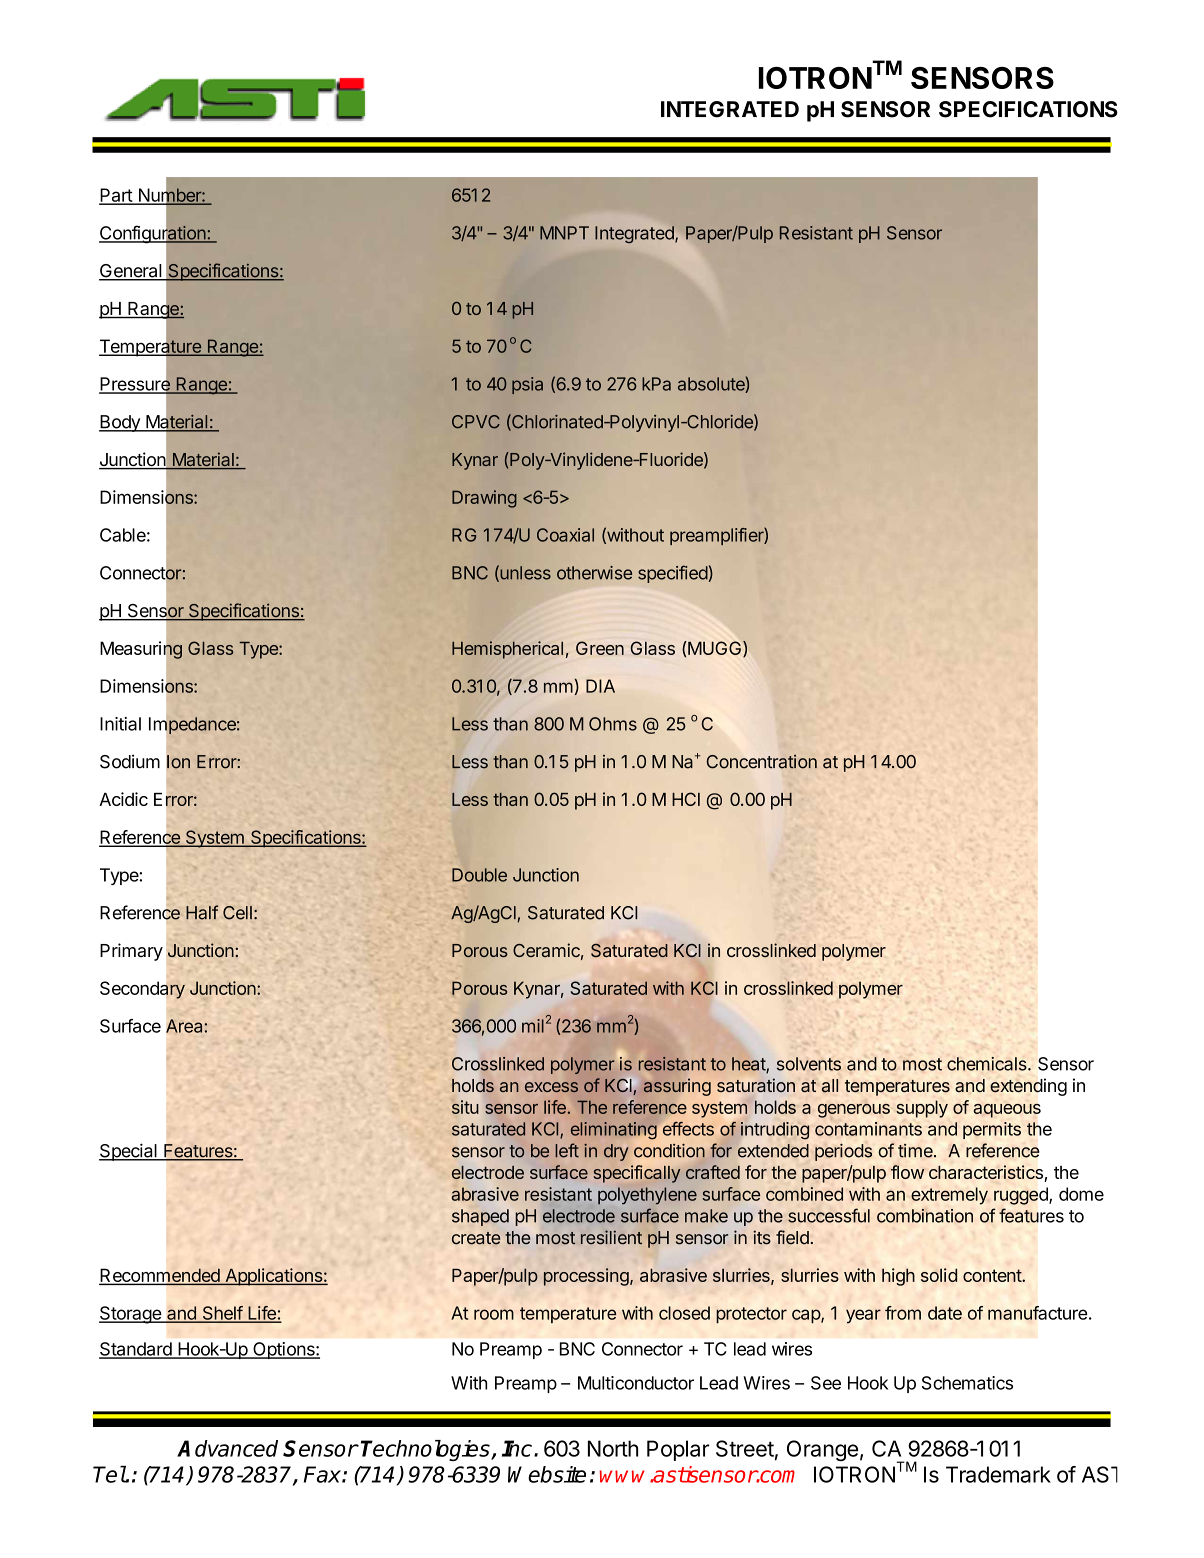 This screenshot has height=1558, width=1204. What do you see at coordinates (129, 1152) in the screenshot?
I see `Special` at bounding box center [129, 1152].
